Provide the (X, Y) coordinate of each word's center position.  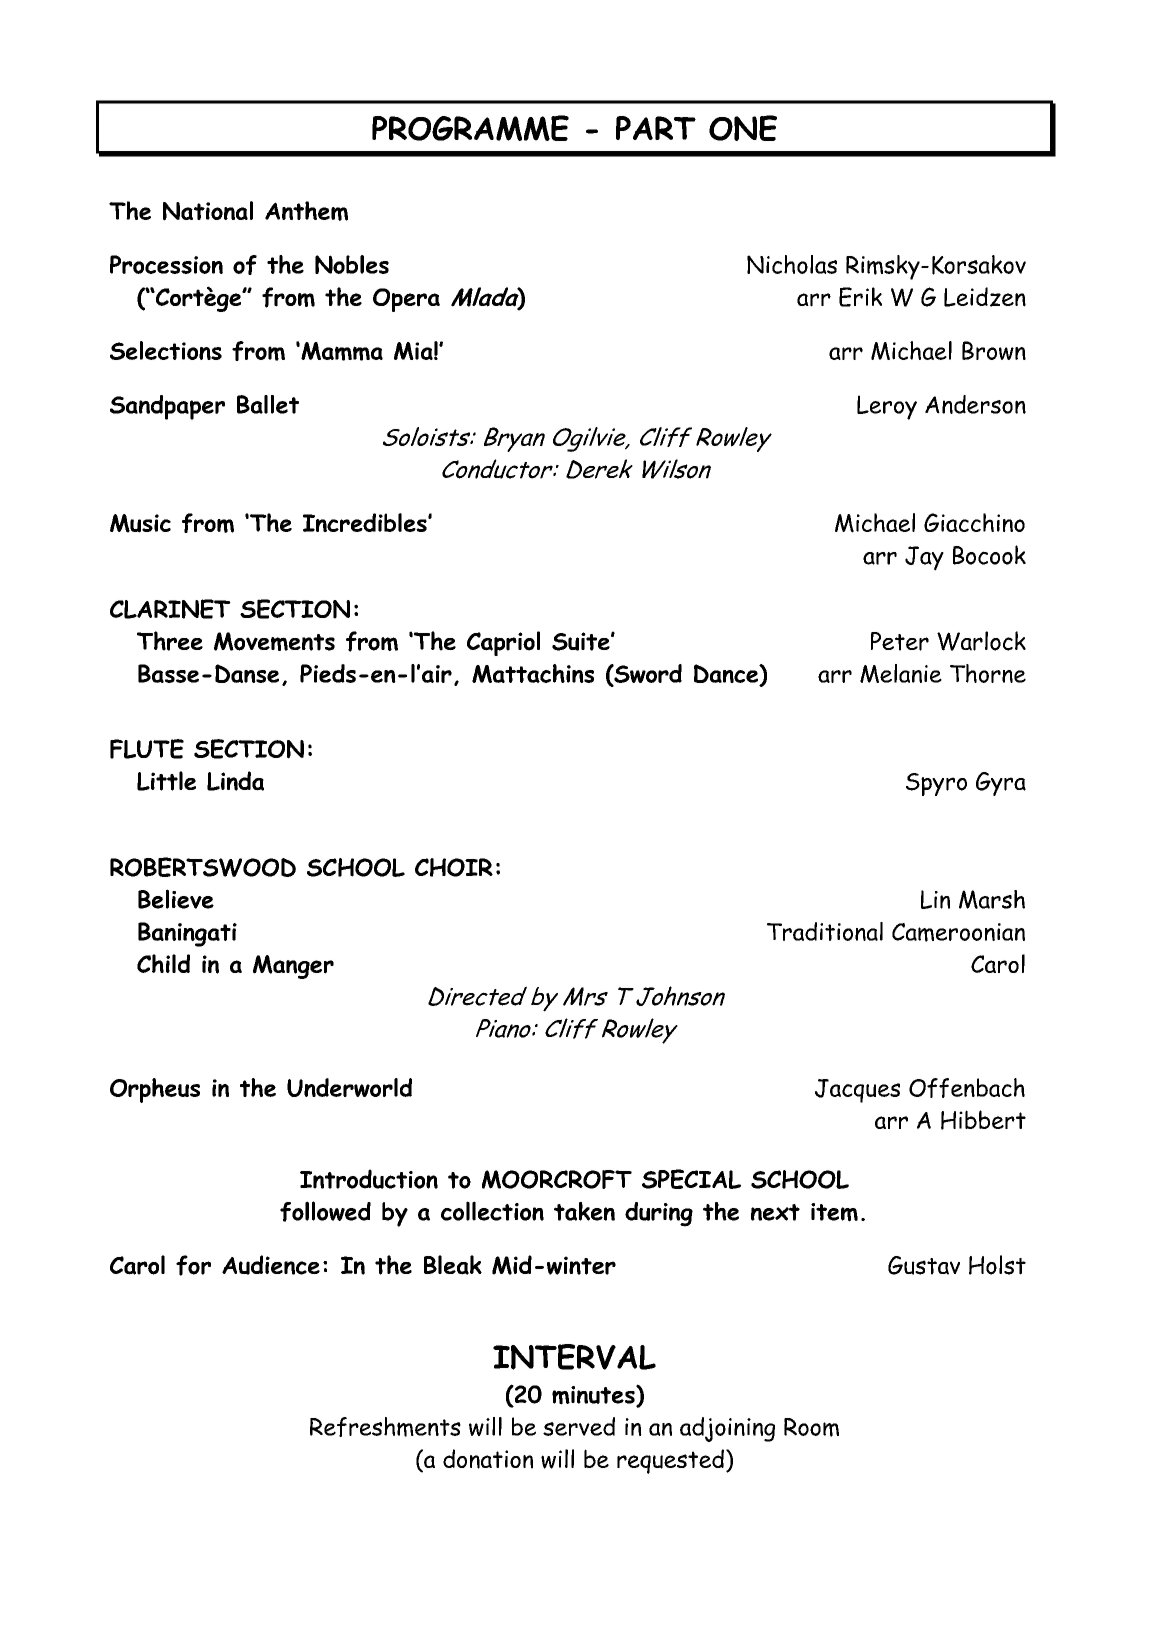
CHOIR (454, 867)
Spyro (936, 784)
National (208, 211)
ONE (743, 128)
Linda (235, 781)
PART (656, 128)
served (579, 1426)
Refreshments (385, 1427)
